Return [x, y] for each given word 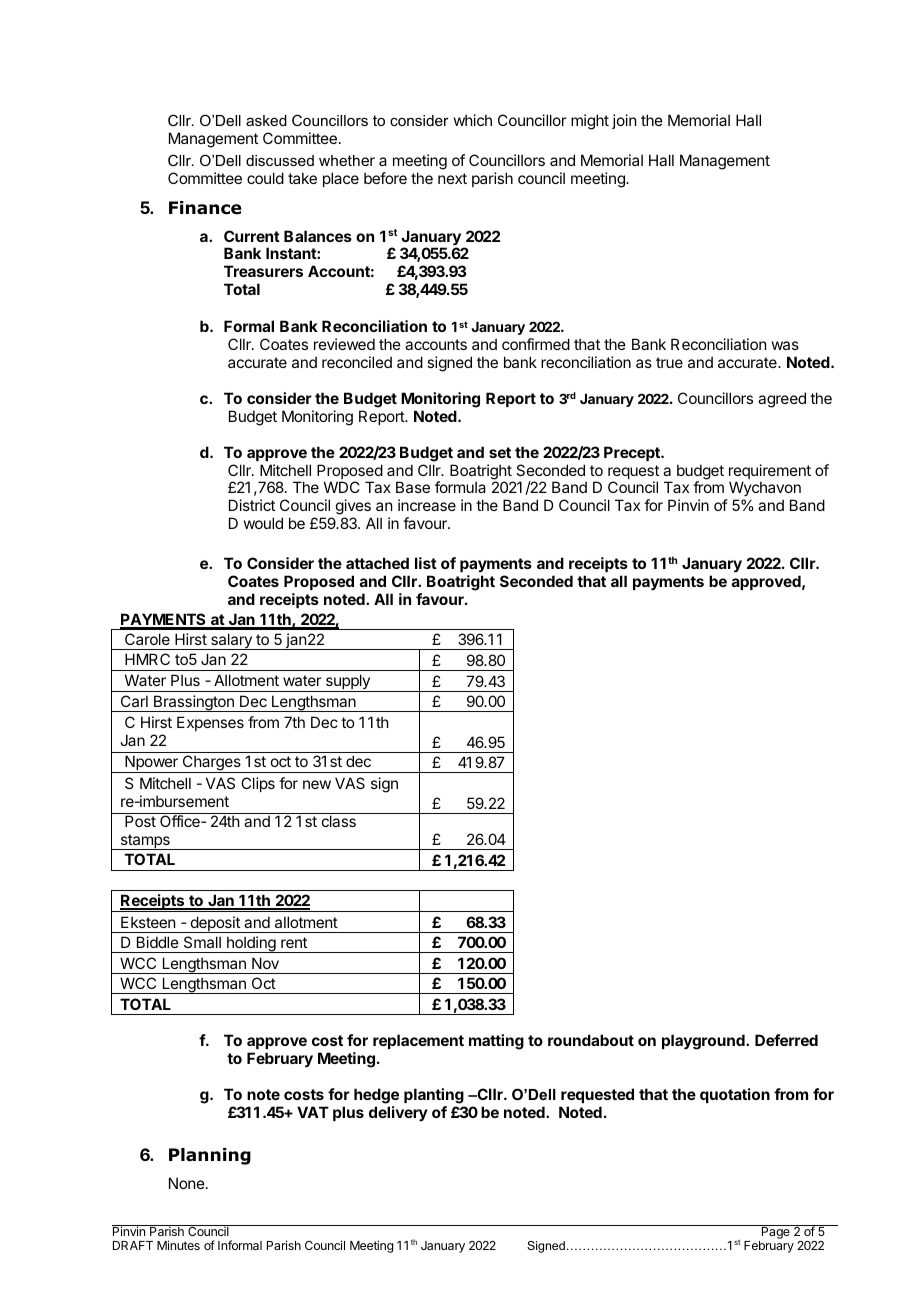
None [187, 1183]
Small [202, 942]
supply [347, 683]
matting [496, 1042]
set [500, 452]
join [624, 121]
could [265, 178]
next [452, 178]
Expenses [210, 723]
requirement [770, 473]
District [252, 505]
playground [704, 1042]
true [669, 362]
